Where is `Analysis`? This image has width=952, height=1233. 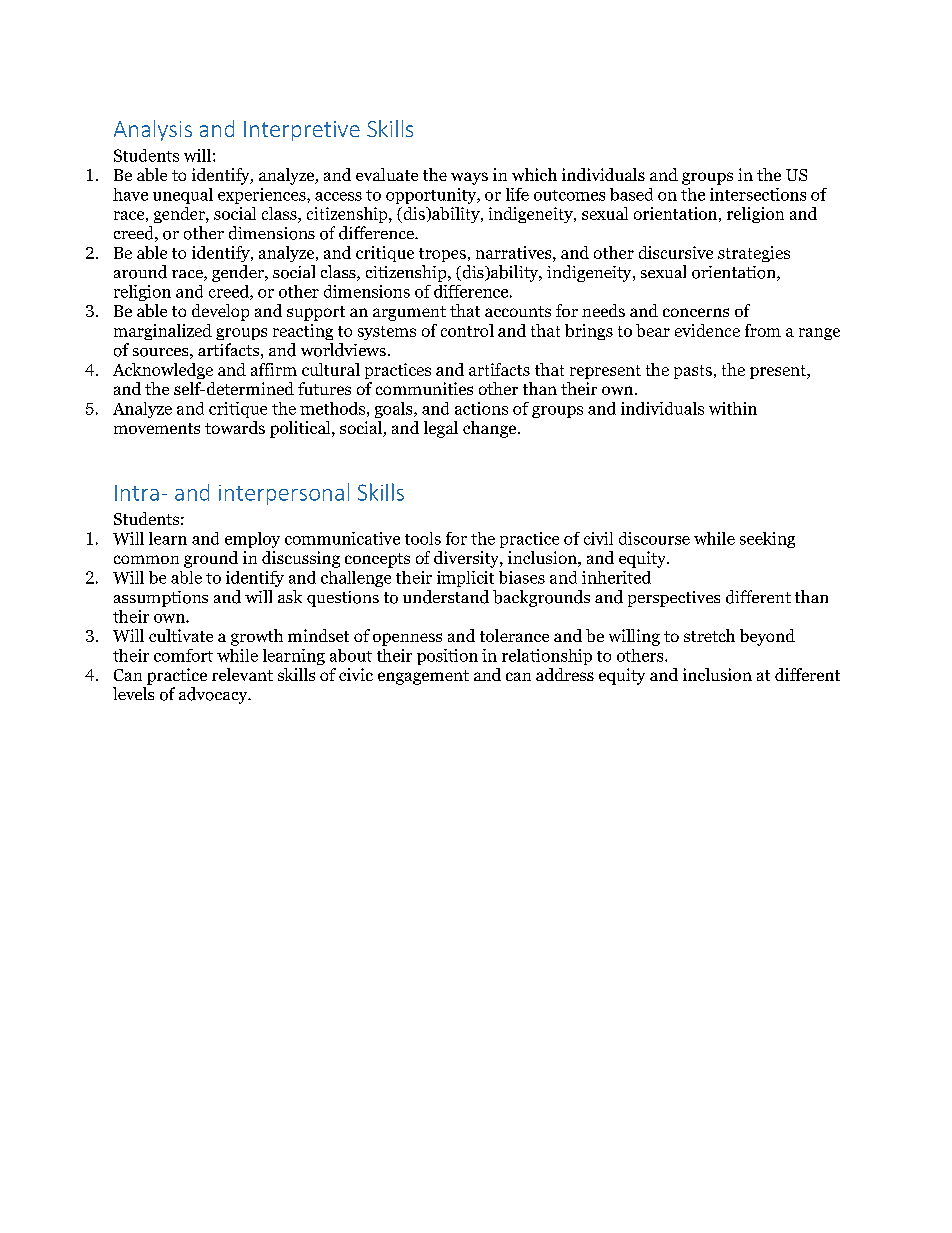
Analysis is located at coordinates (153, 130).
